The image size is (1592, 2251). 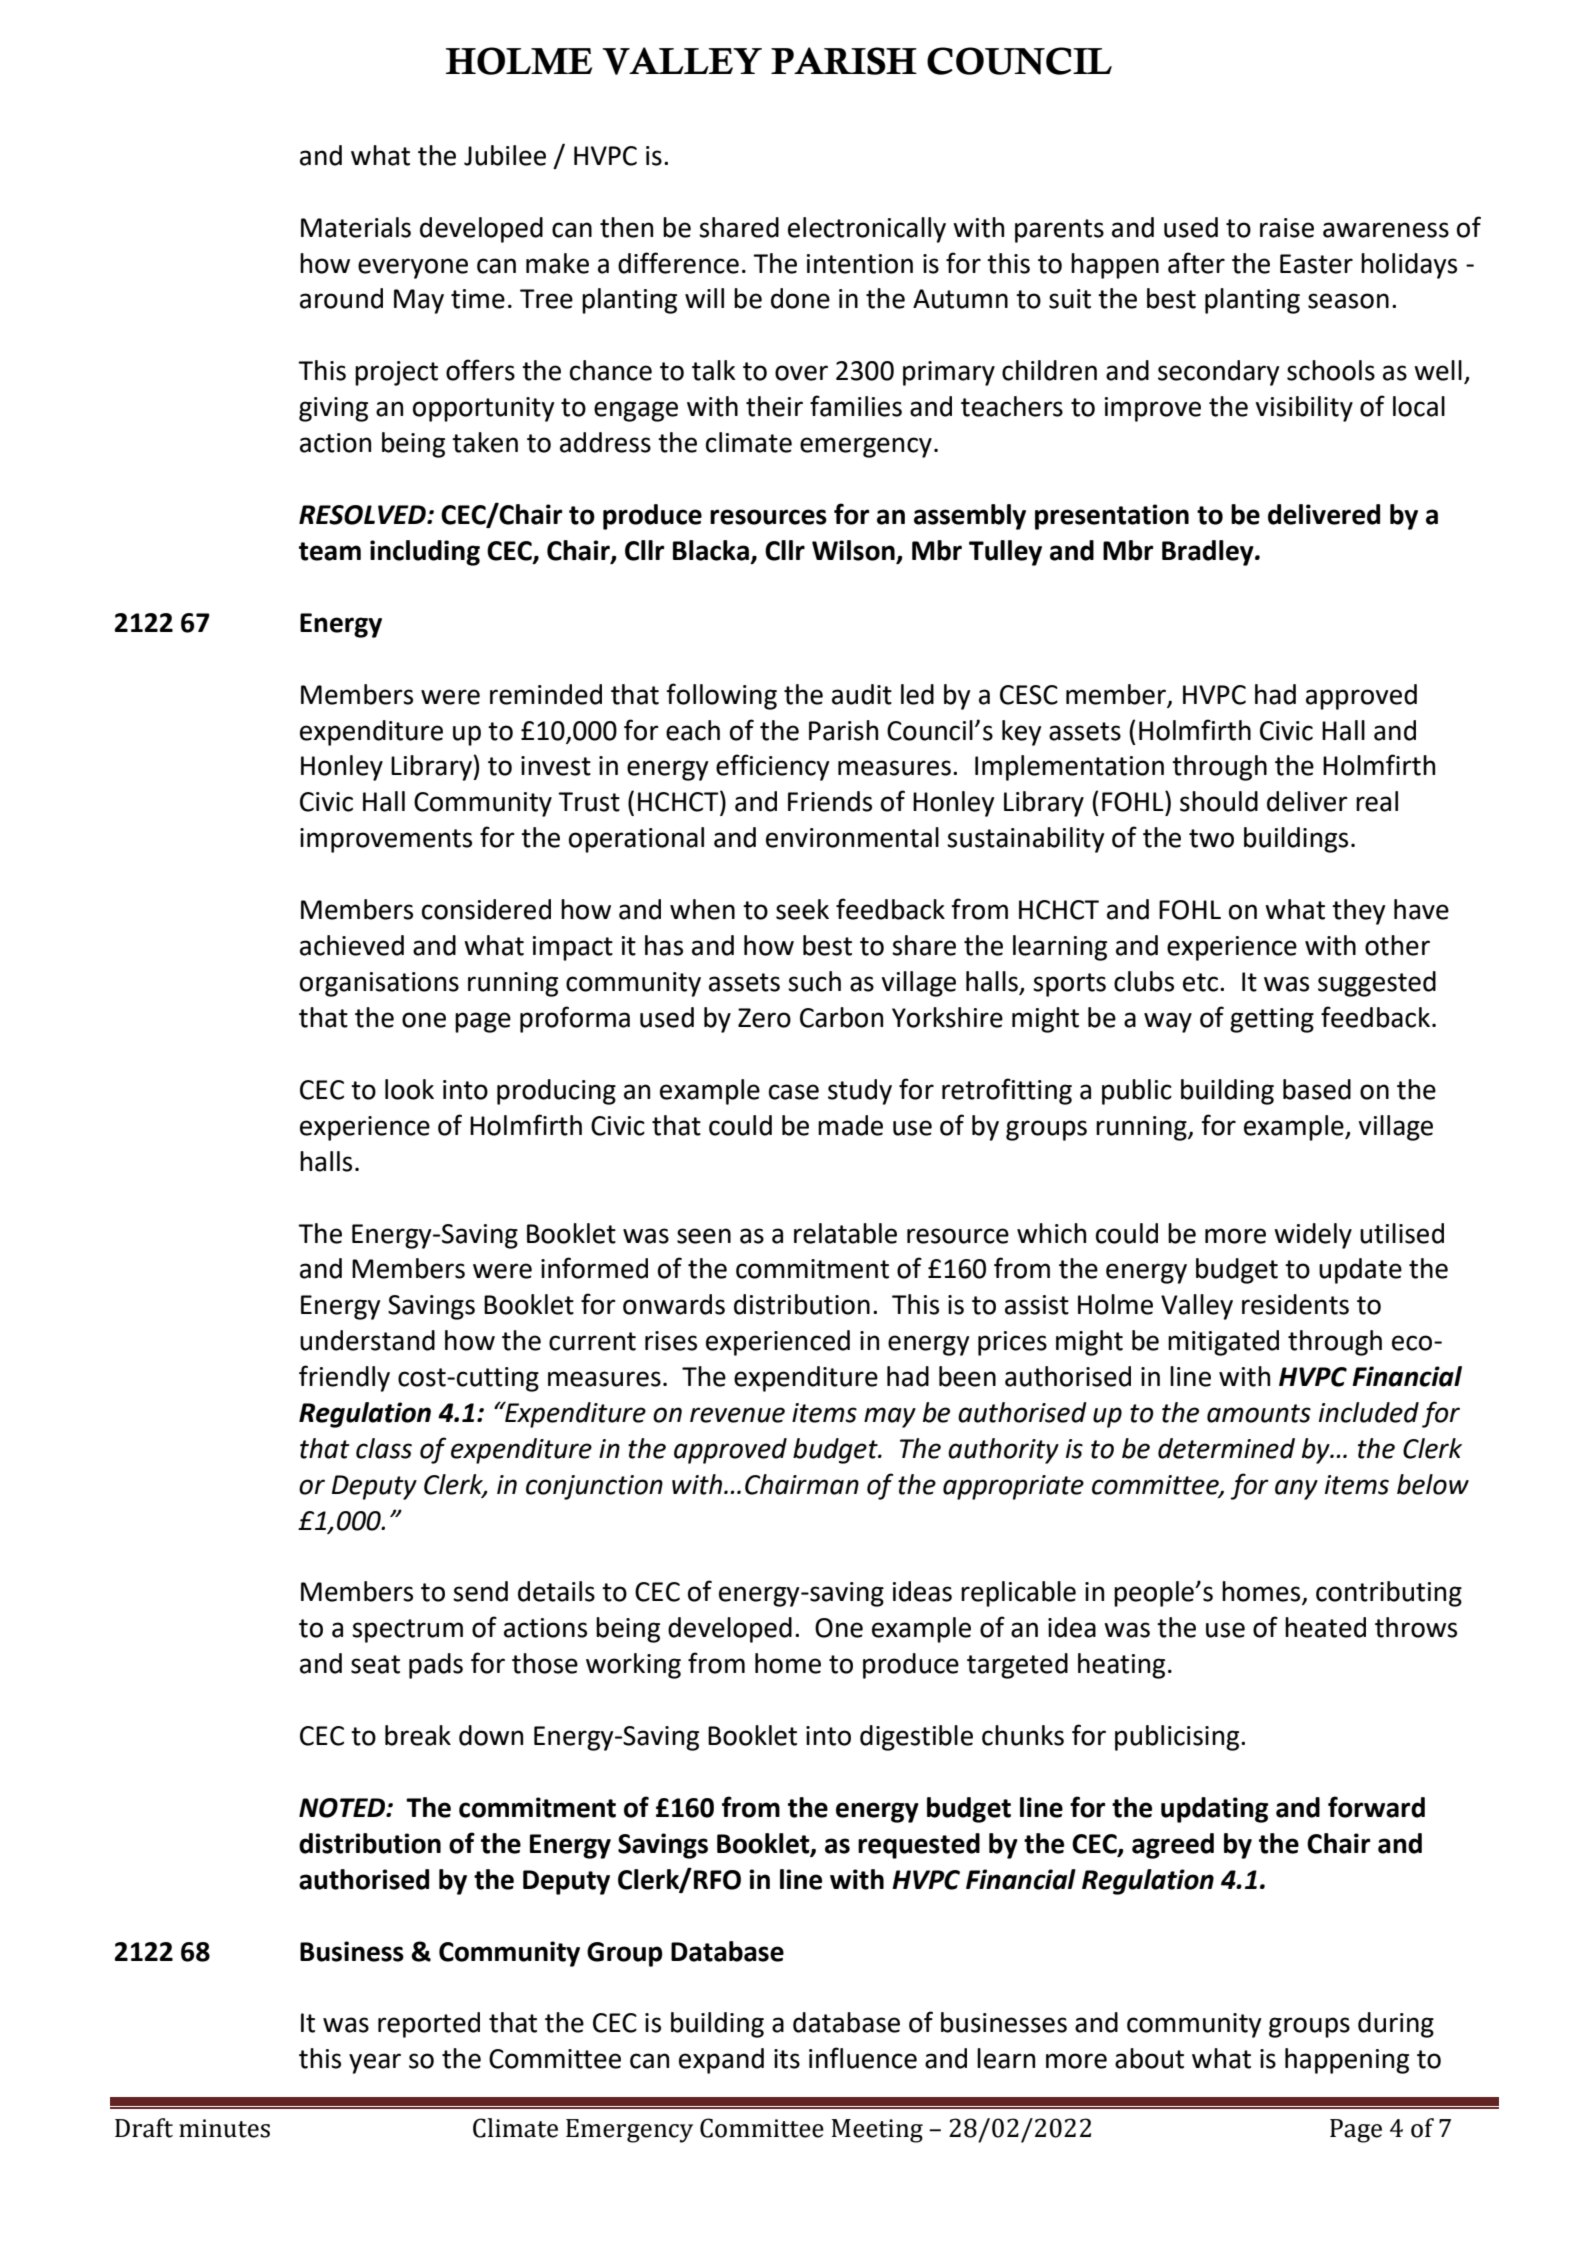 I want to click on team, so click(x=330, y=551).
